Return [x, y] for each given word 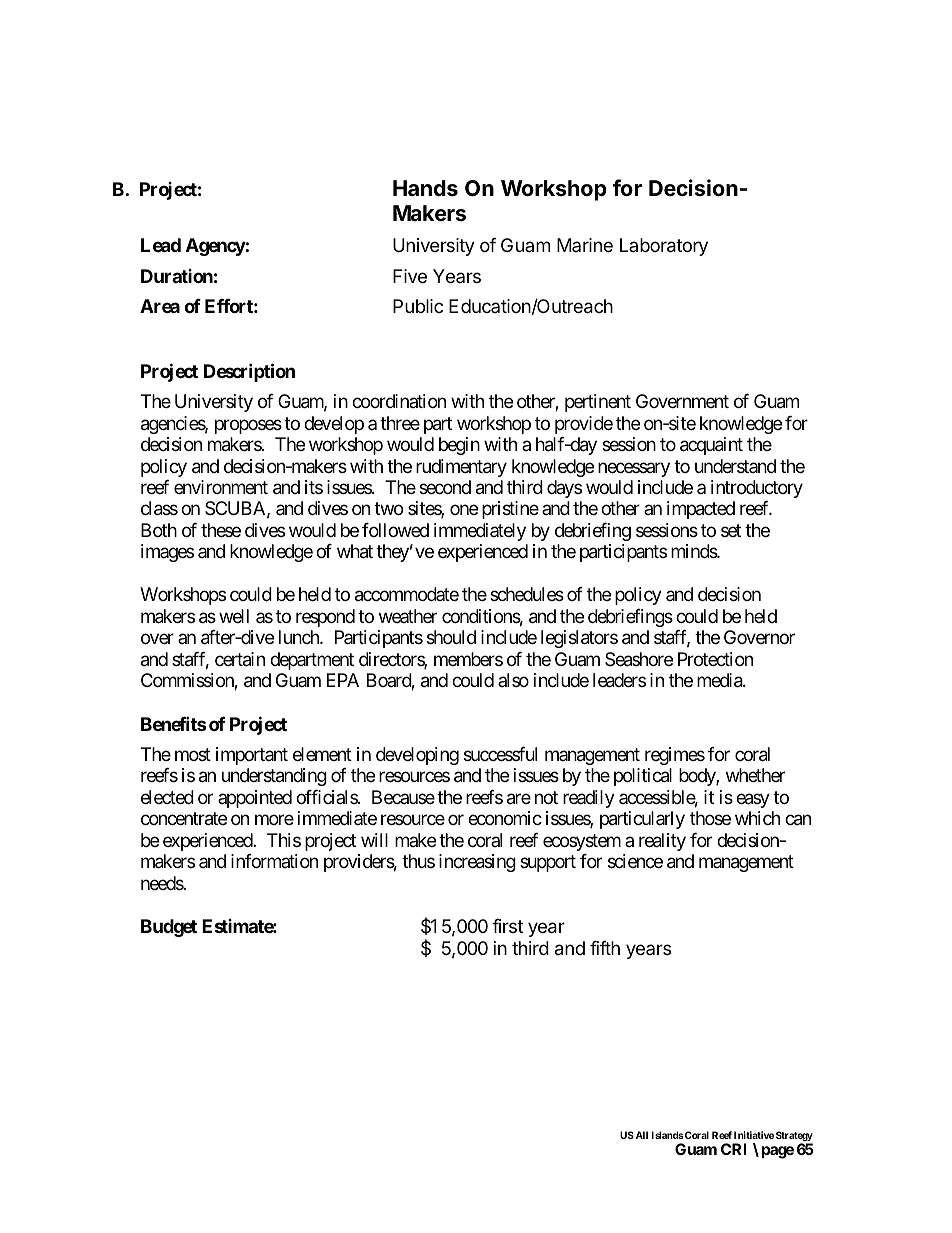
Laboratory [664, 247]
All [642, 1135]
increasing [477, 863]
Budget [169, 928]
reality [662, 842]
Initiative [754, 1135]
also [513, 680]
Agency [216, 247]
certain [240, 659]
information [274, 861]
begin [459, 446]
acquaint [711, 446]
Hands [425, 188]
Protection [715, 659]
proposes [248, 426]
